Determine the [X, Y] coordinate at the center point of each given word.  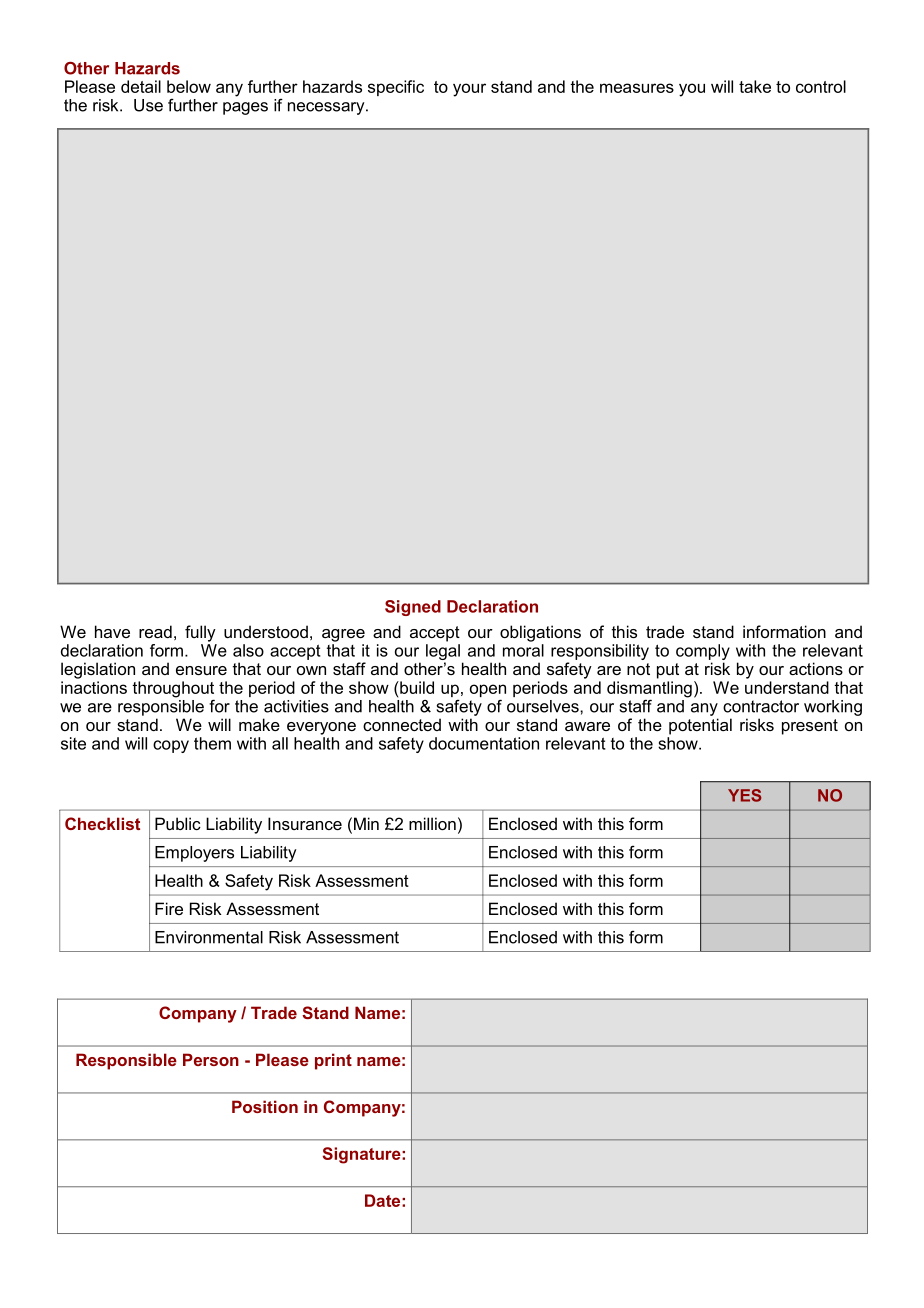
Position [265, 1106]
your [469, 90]
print [333, 1061]
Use [148, 105]
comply [703, 653]
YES [744, 795]
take [755, 86]
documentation [484, 743]
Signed [413, 608]
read [155, 631]
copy [171, 746]
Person [211, 1059]
